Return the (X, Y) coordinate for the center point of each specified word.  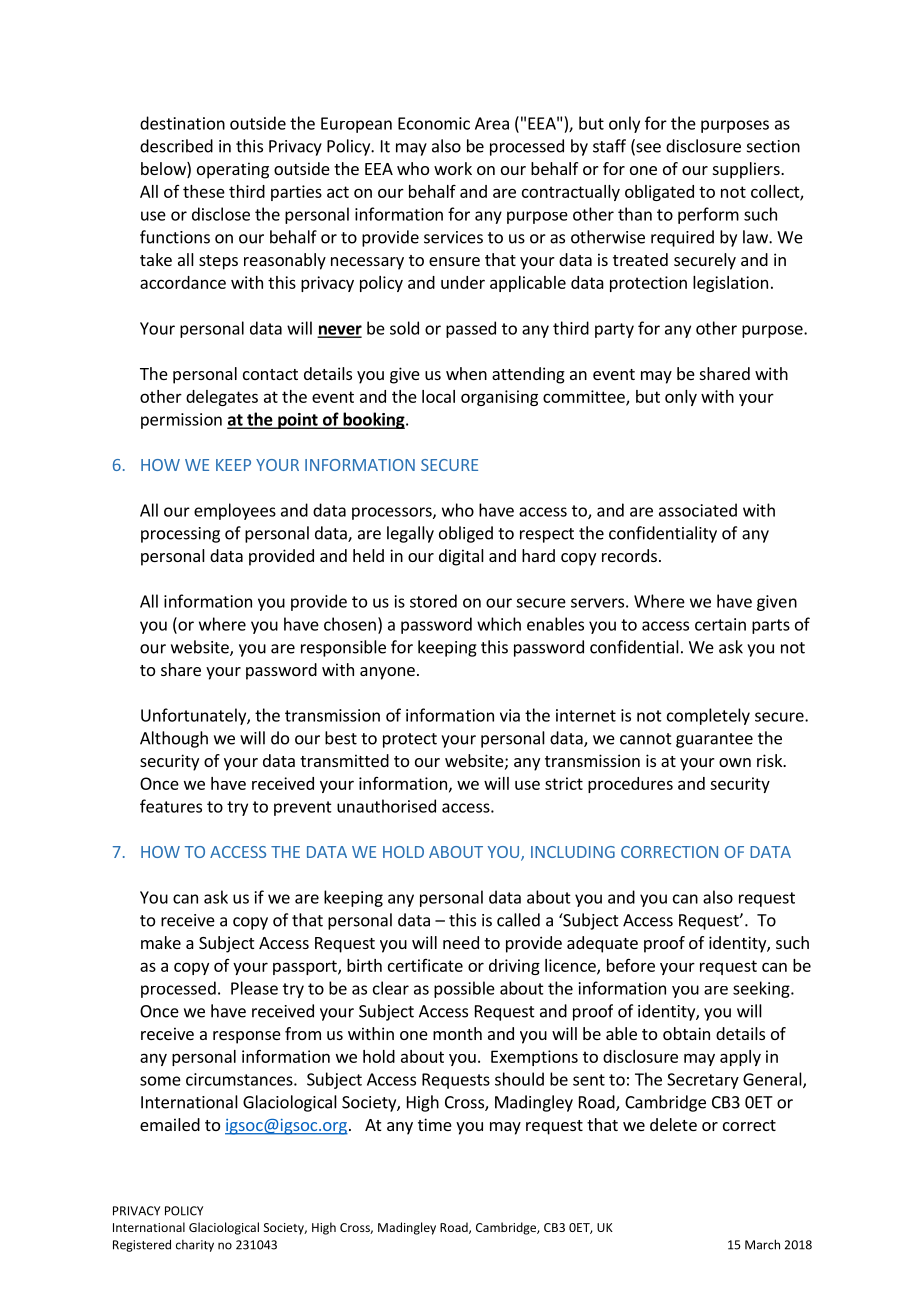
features (171, 806)
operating (233, 170)
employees (235, 511)
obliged (466, 534)
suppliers (747, 170)
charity (195, 1246)
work (453, 168)
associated (698, 510)
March (762, 1244)
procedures (630, 785)
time (435, 1124)
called (518, 920)
